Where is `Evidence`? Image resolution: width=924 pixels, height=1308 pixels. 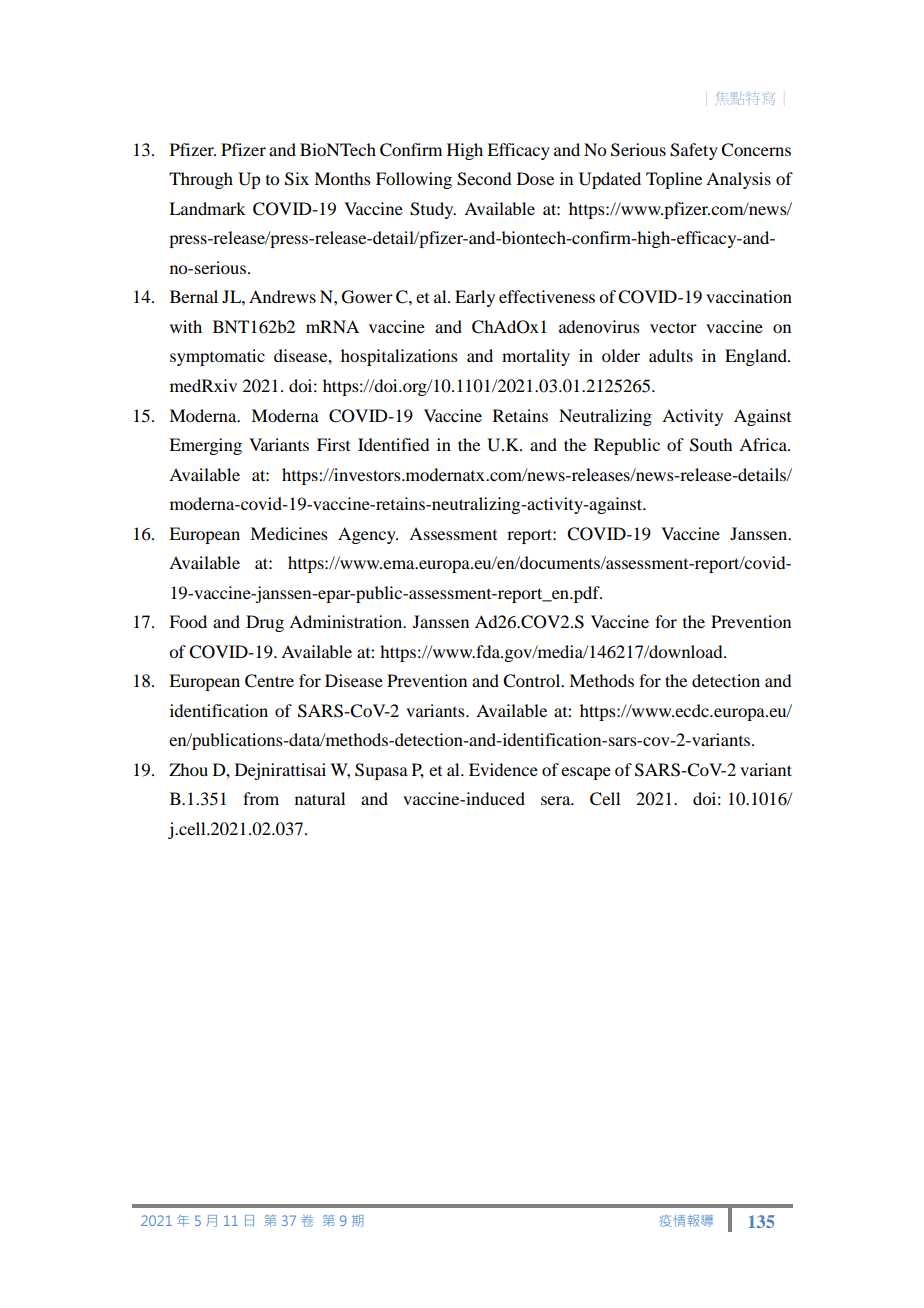
Evidence is located at coordinates (503, 769).
